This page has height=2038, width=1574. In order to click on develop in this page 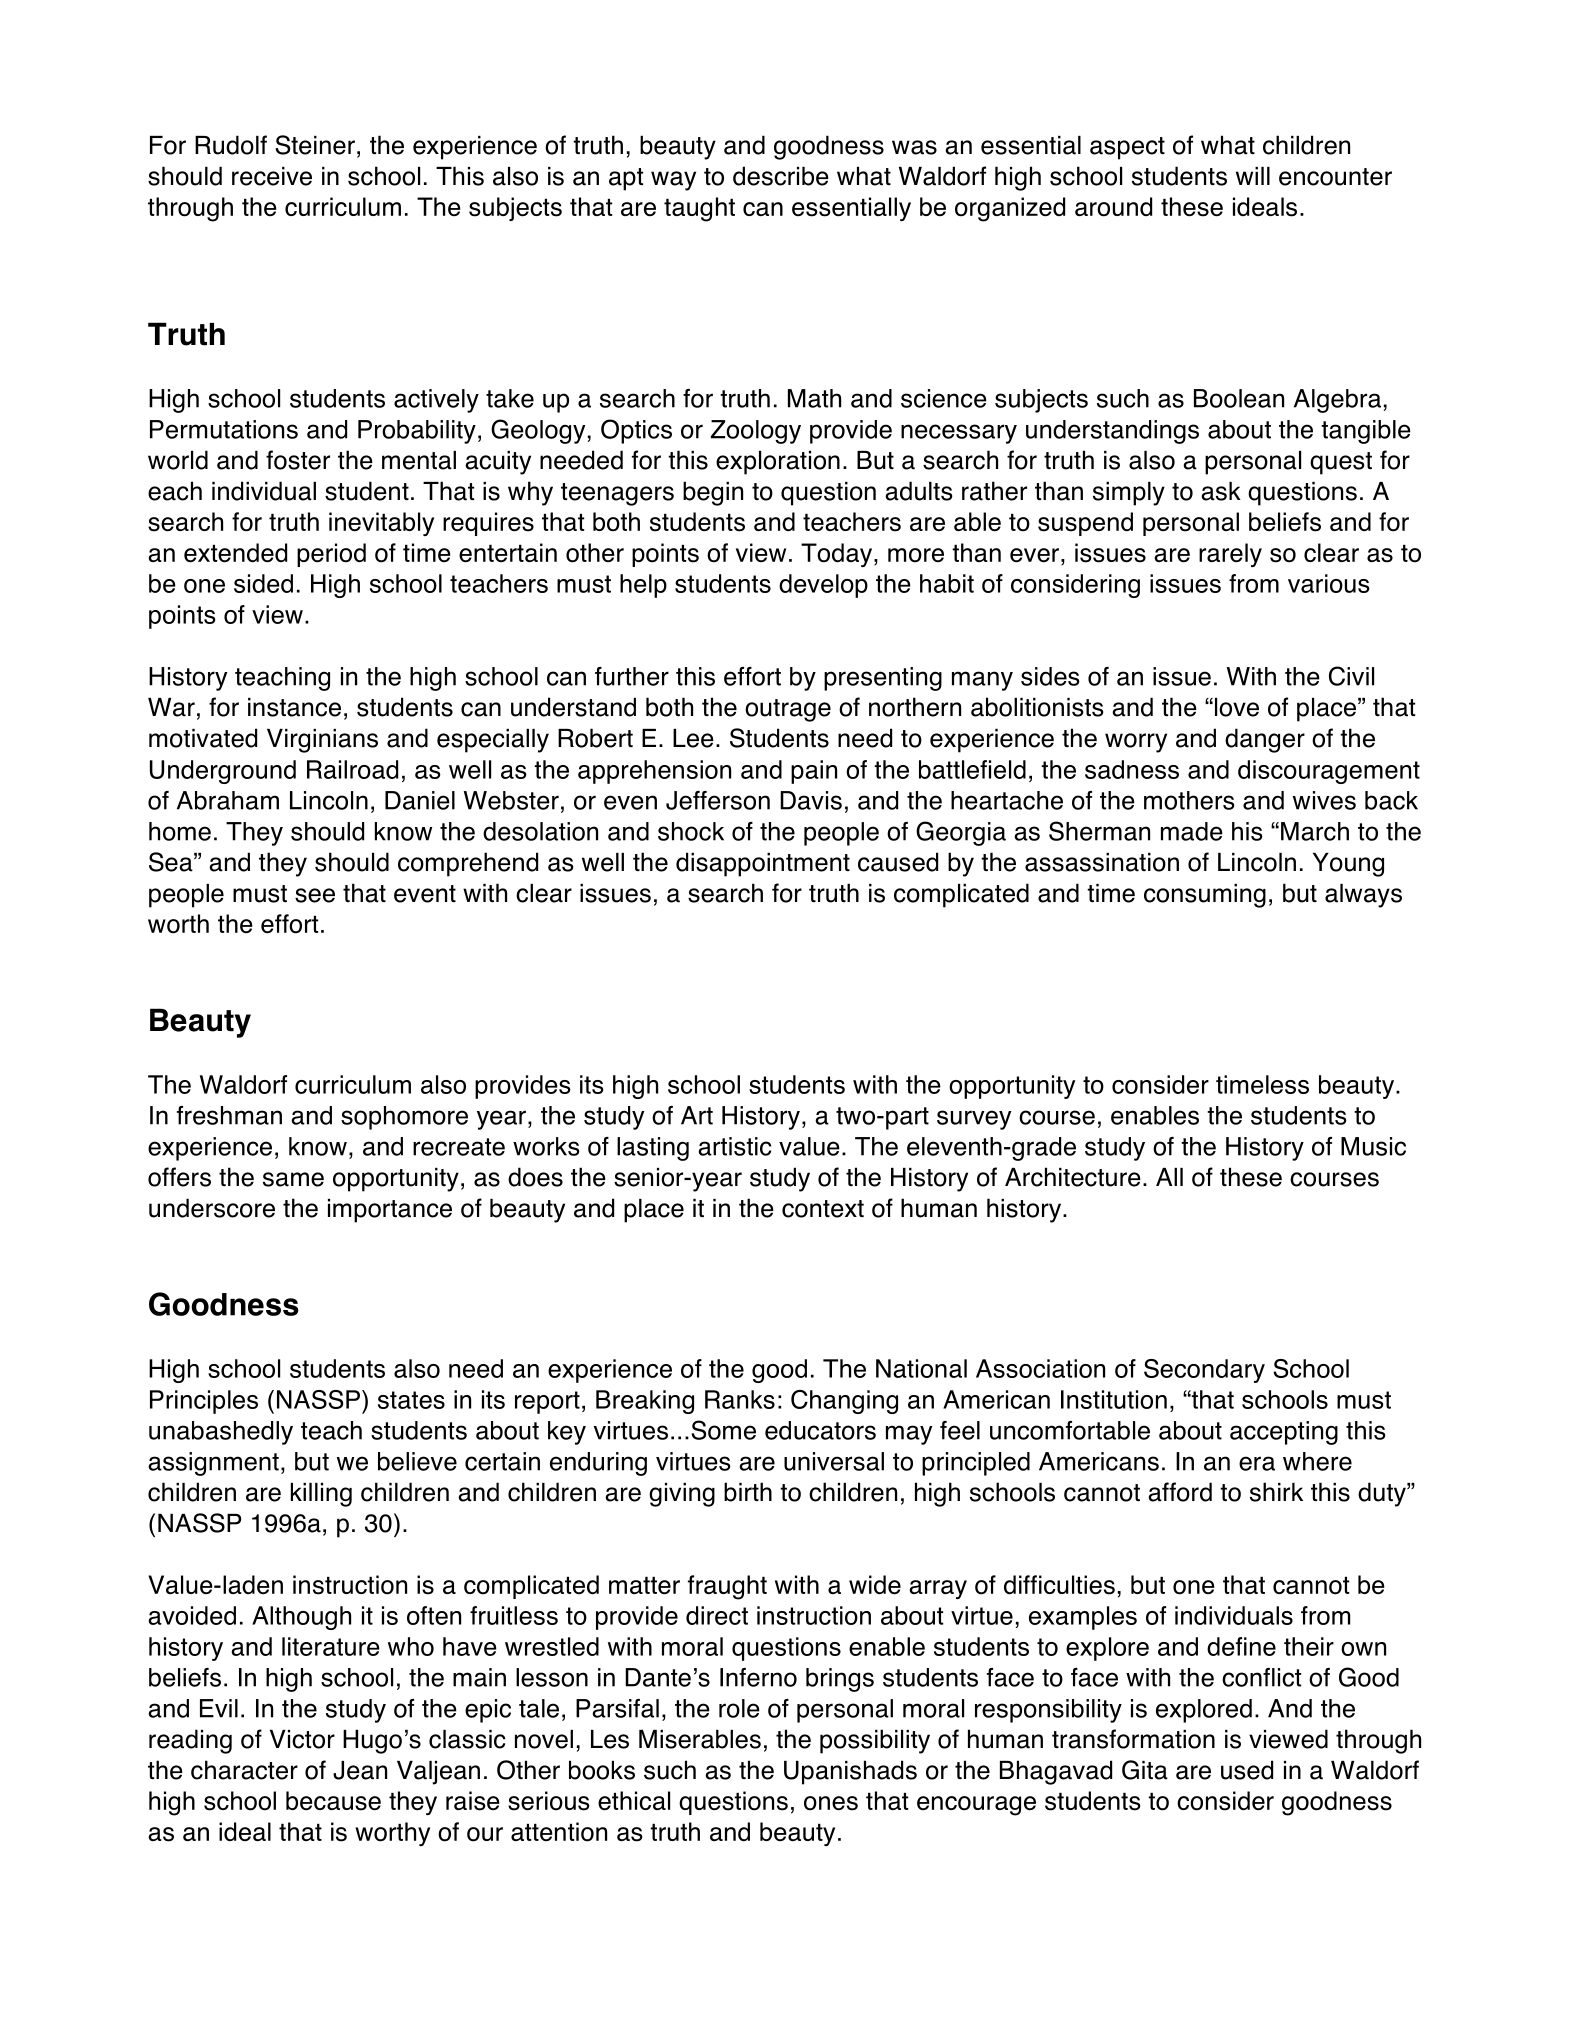, I will do `click(823, 586)`.
